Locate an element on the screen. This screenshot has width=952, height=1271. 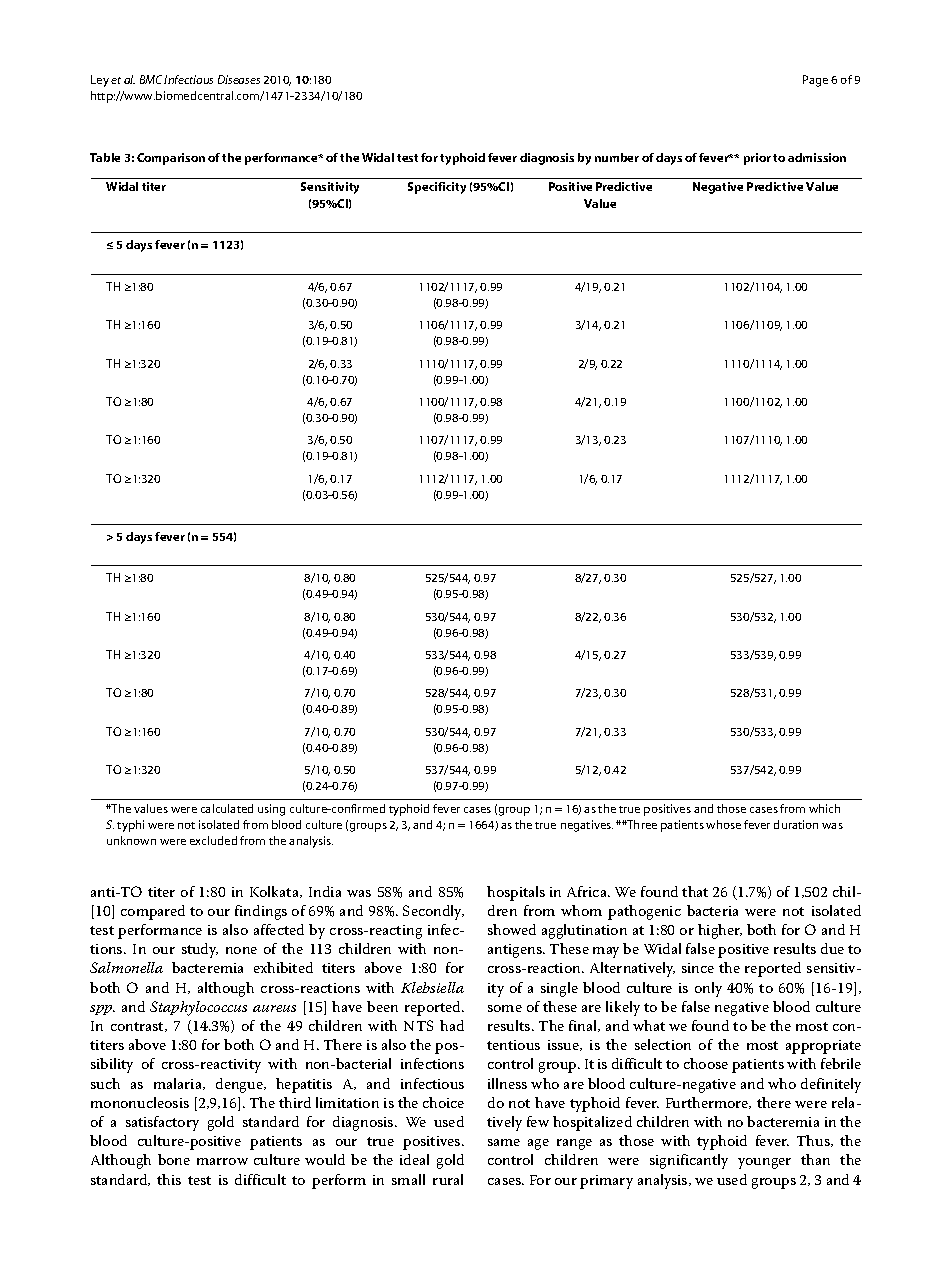
whose is located at coordinates (723, 824).
